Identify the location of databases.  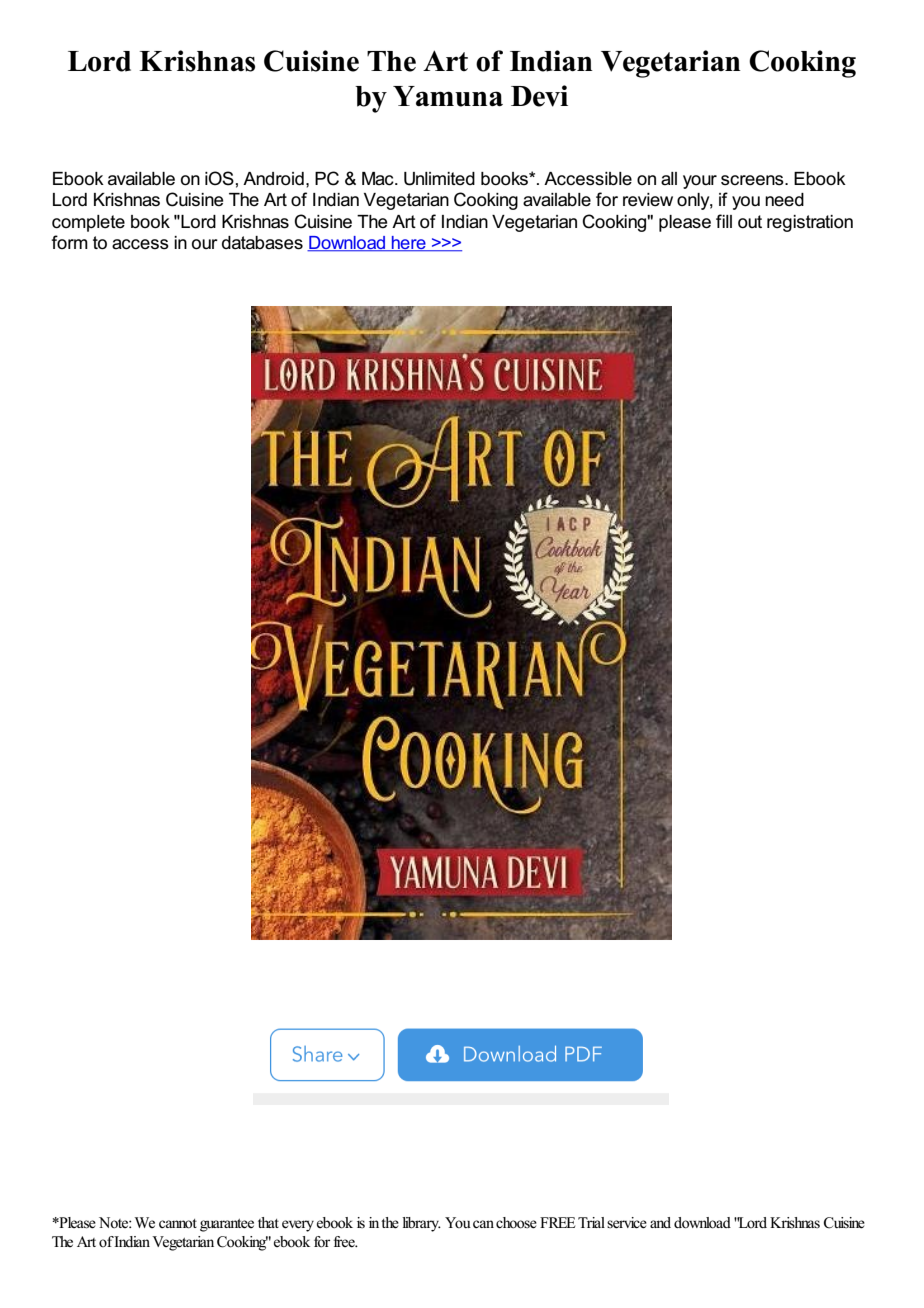
(262, 243).
